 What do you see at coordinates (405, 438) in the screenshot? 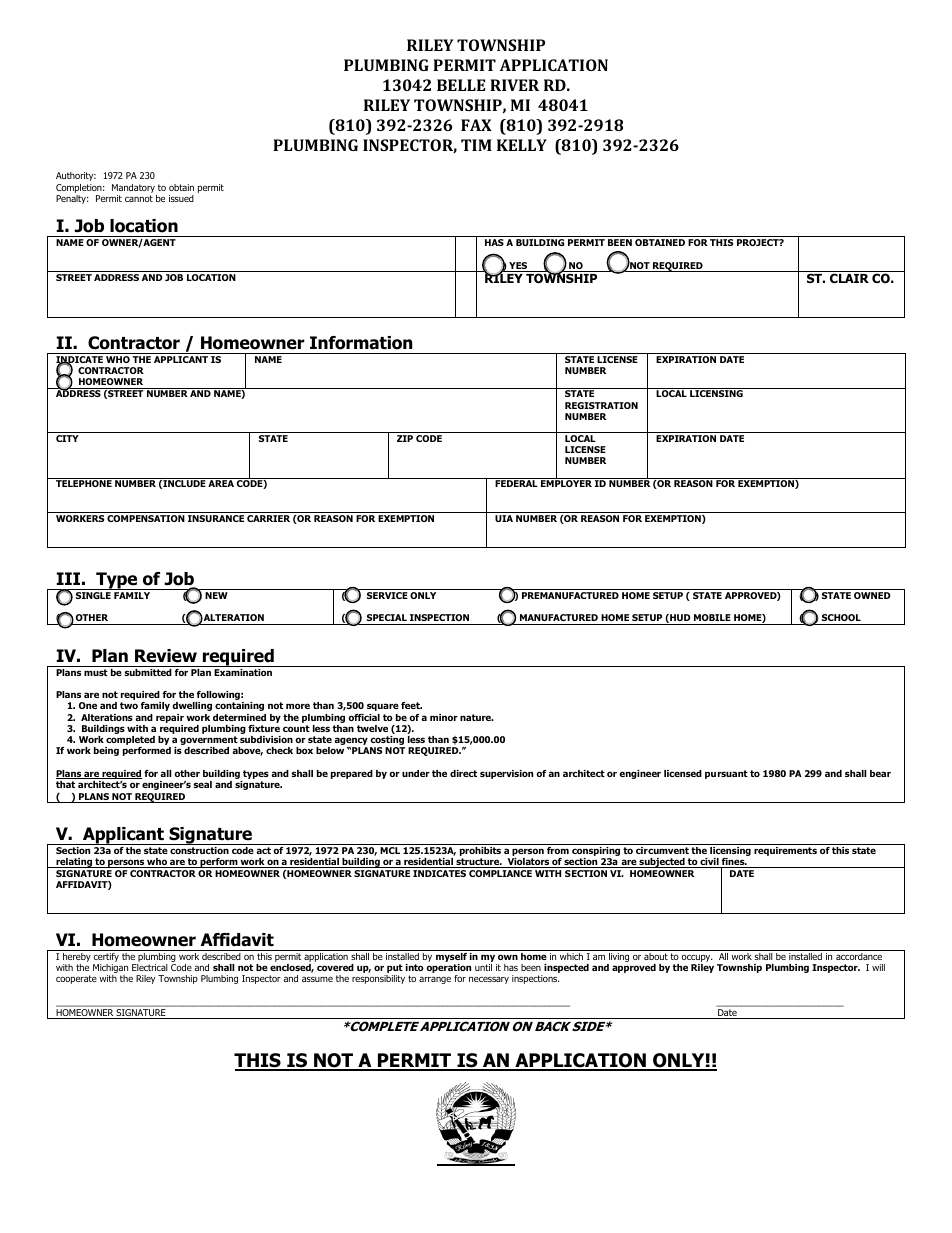
I see `ZIP` at bounding box center [405, 438].
